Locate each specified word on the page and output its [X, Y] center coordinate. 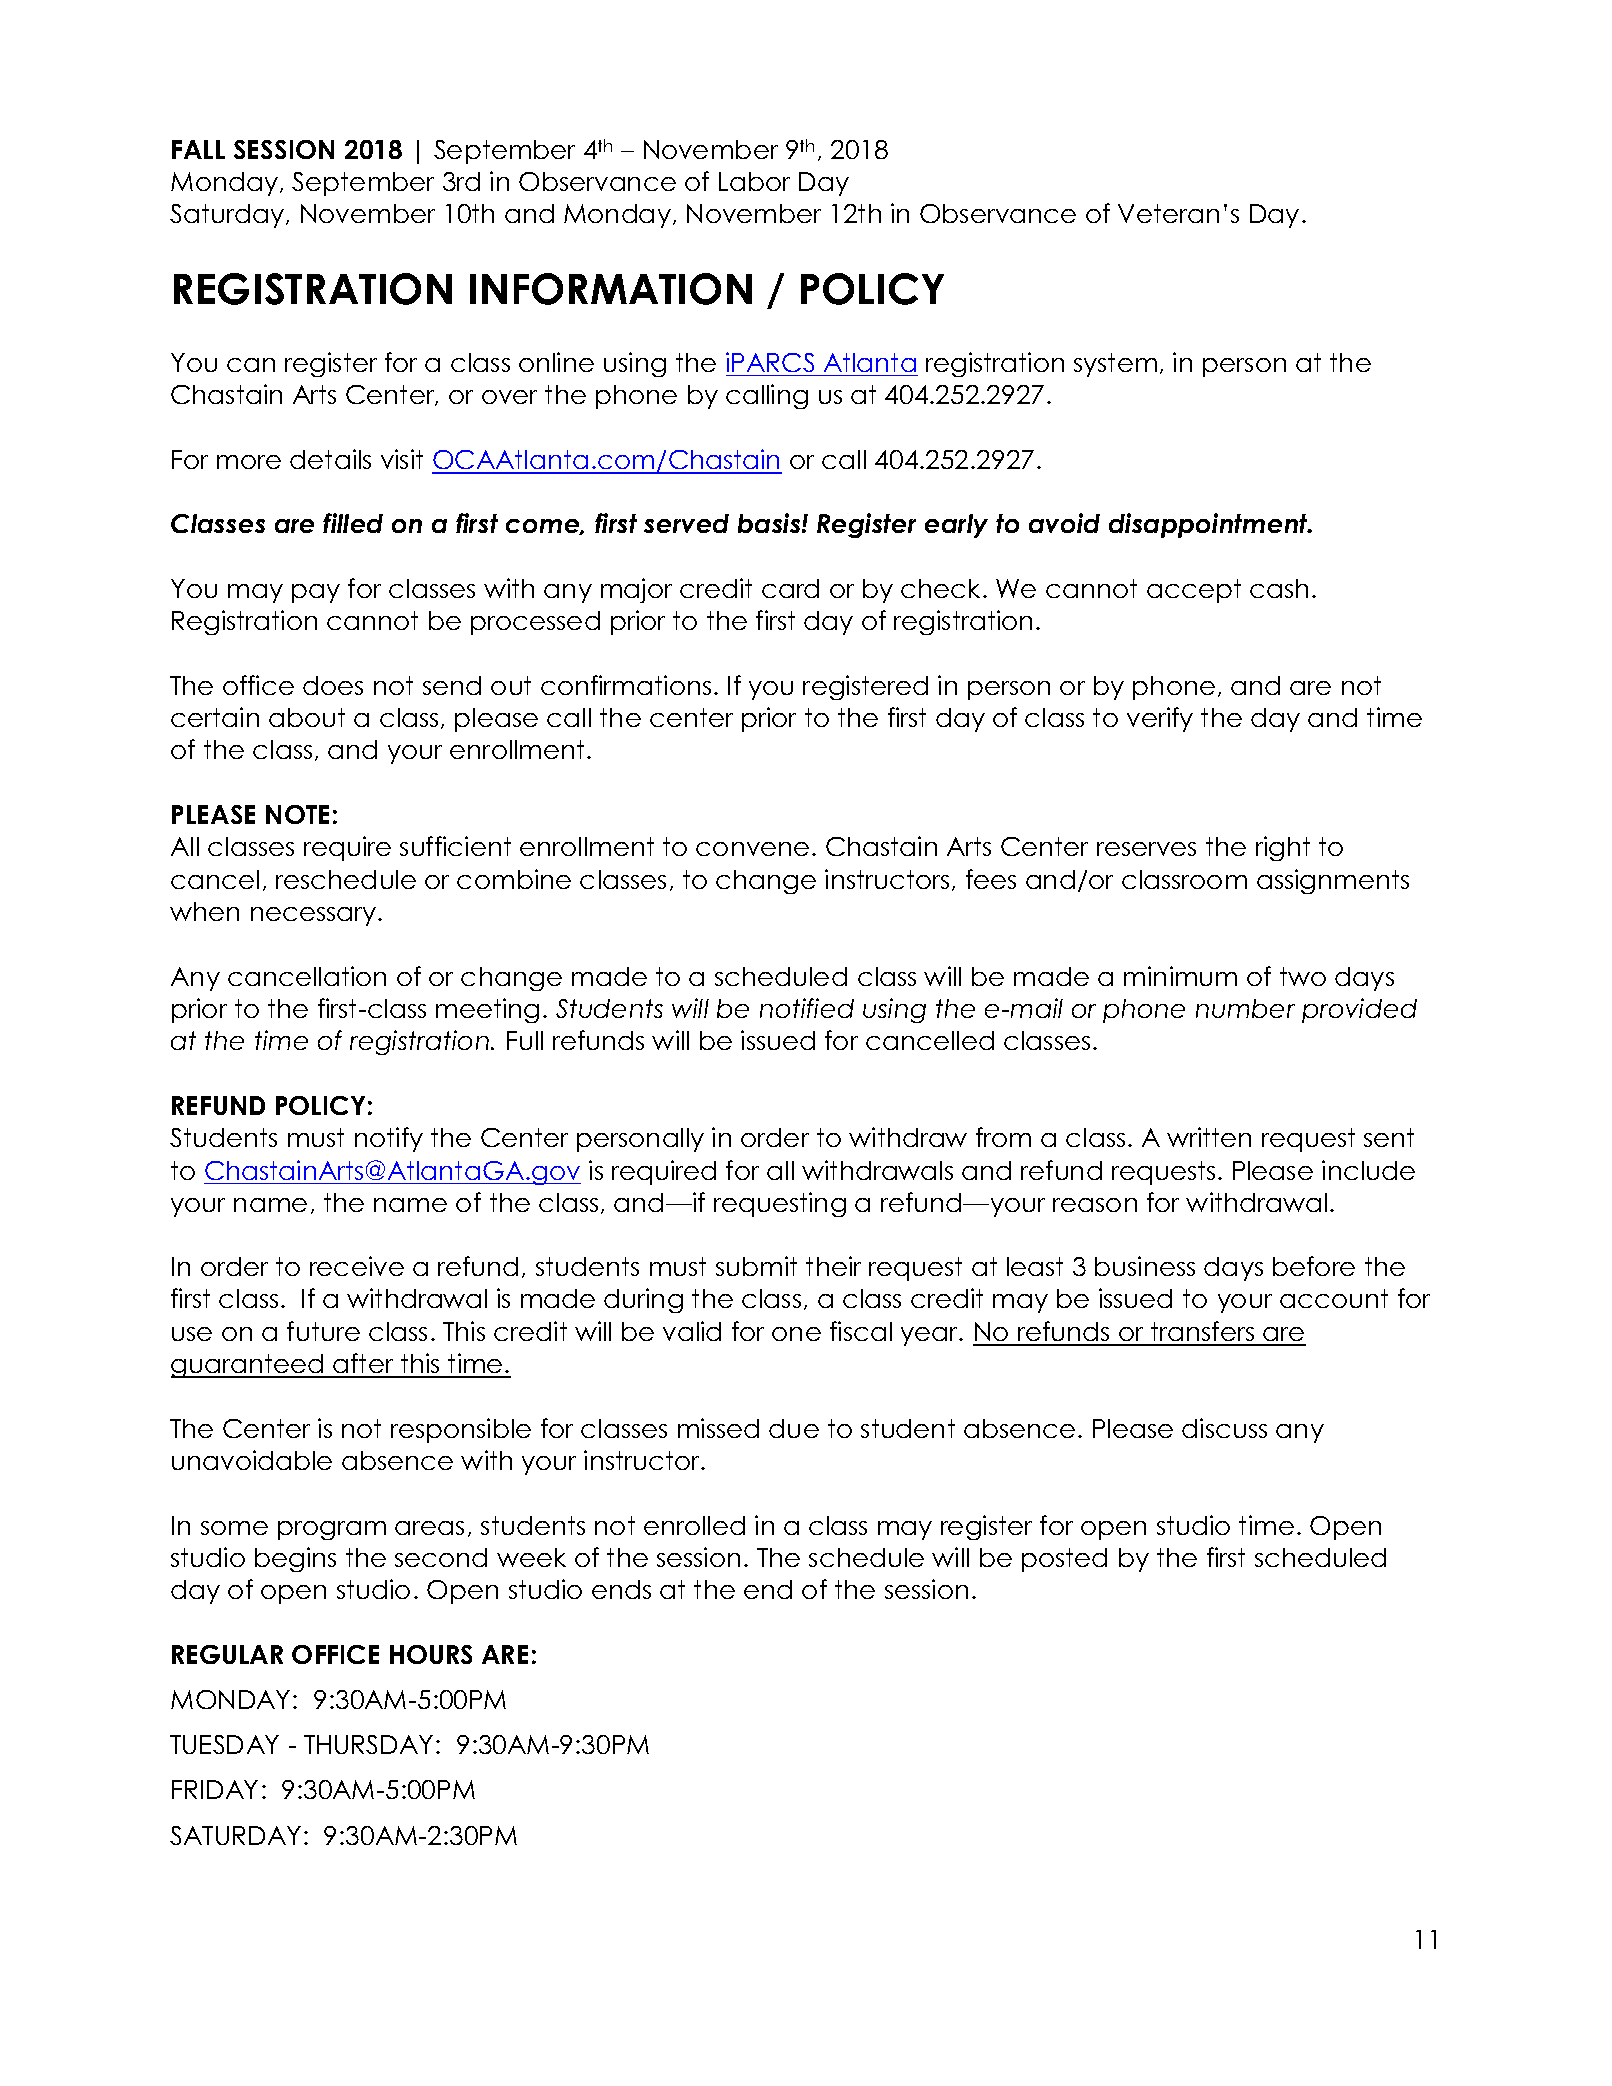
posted [1064, 1560]
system [1115, 365]
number [1245, 1008]
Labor [754, 181]
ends [621, 1589]
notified [807, 1008]
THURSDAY [368, 1744]
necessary [315, 916]
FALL [198, 149]
